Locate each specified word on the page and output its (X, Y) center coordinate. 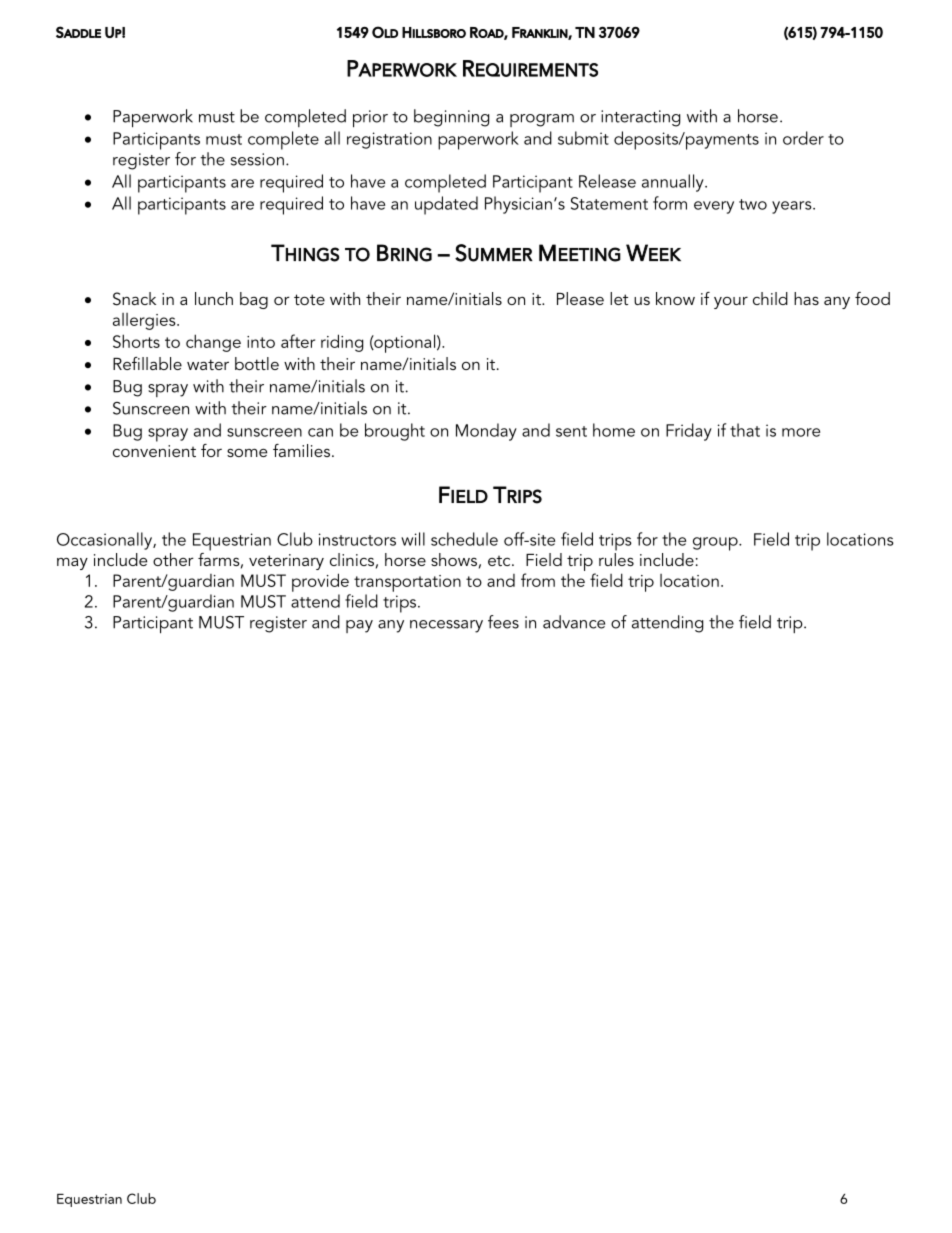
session (257, 159)
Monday (486, 432)
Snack (134, 299)
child (770, 298)
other (173, 559)
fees (503, 622)
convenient (154, 451)
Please (580, 298)
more (801, 432)
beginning (451, 118)
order (803, 138)
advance (574, 622)
